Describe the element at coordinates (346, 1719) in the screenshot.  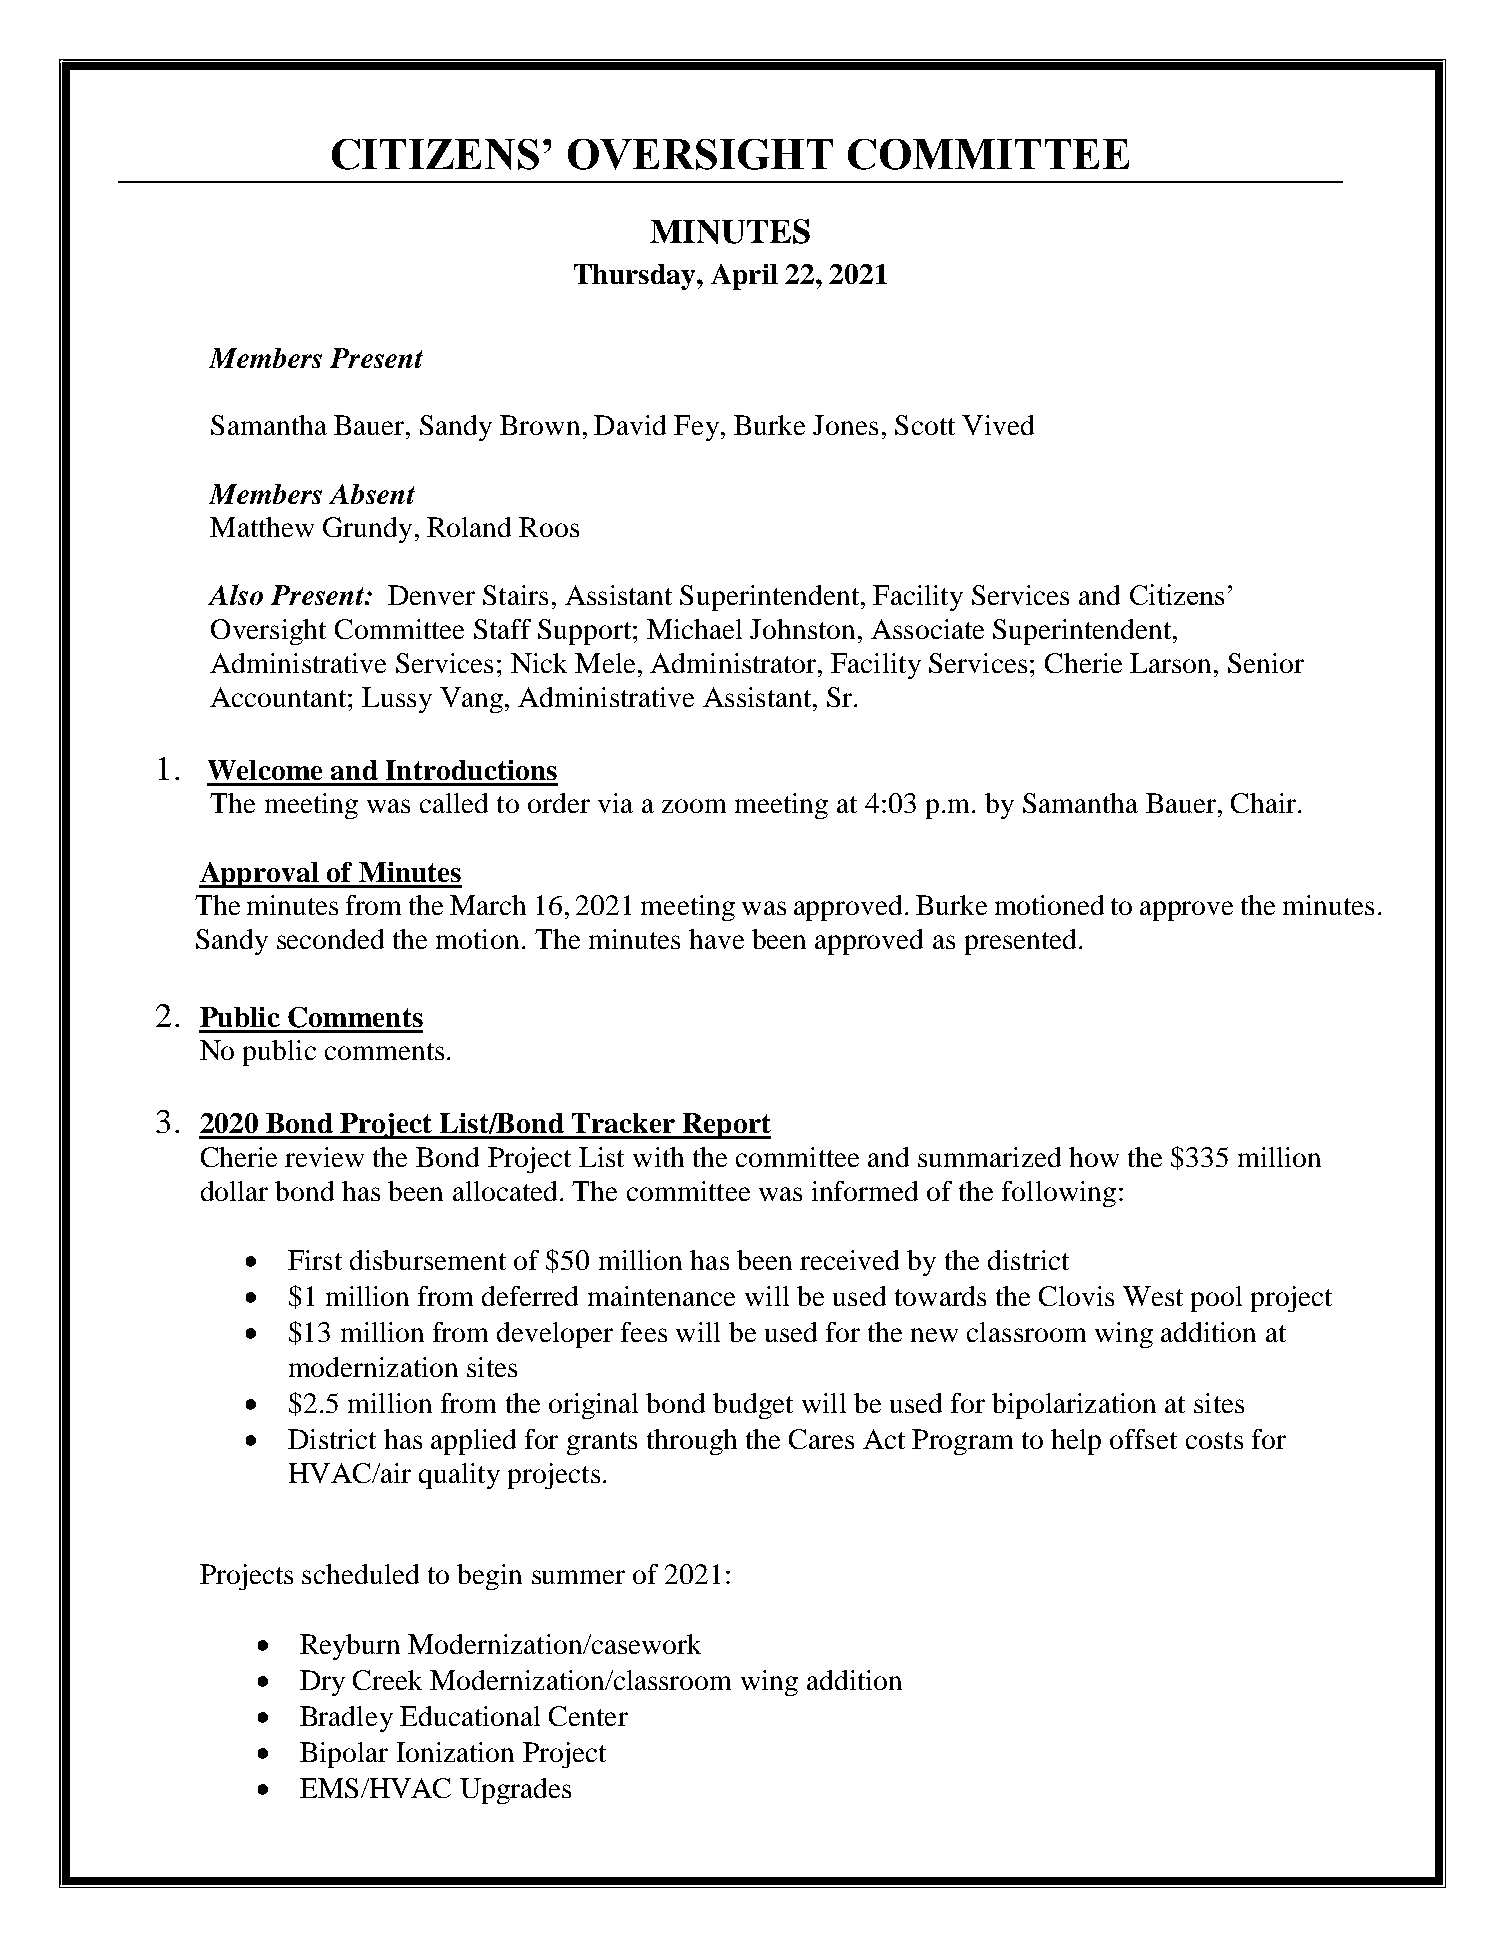
I see `Bradley` at that location.
